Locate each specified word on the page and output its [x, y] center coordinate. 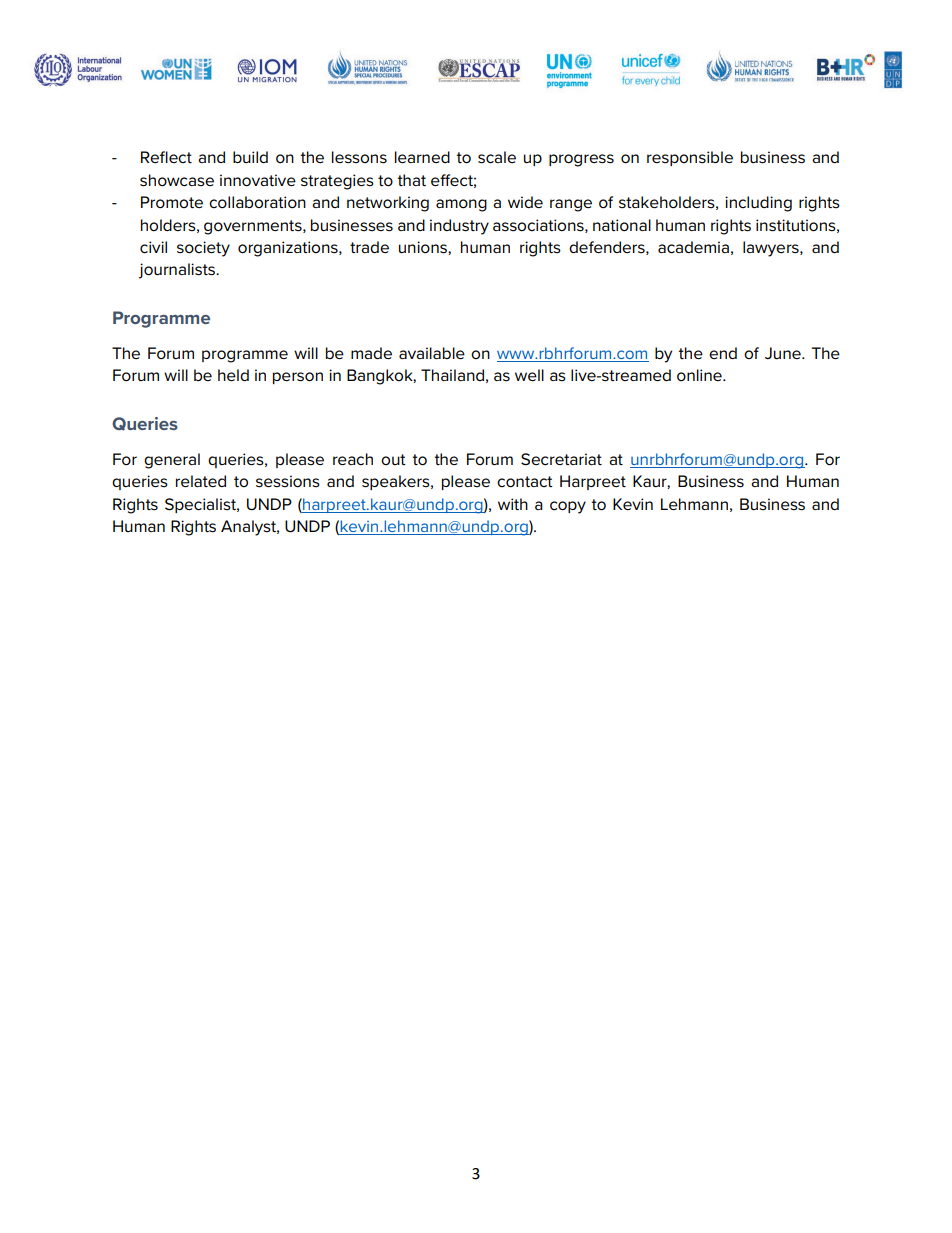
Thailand [452, 375]
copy [568, 507]
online [700, 375]
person [298, 378]
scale [497, 157]
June [784, 353]
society [203, 249]
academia [693, 247]
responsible [690, 158]
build [250, 157]
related [201, 481]
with [513, 504]
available [432, 353]
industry [459, 227]
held [233, 375]
